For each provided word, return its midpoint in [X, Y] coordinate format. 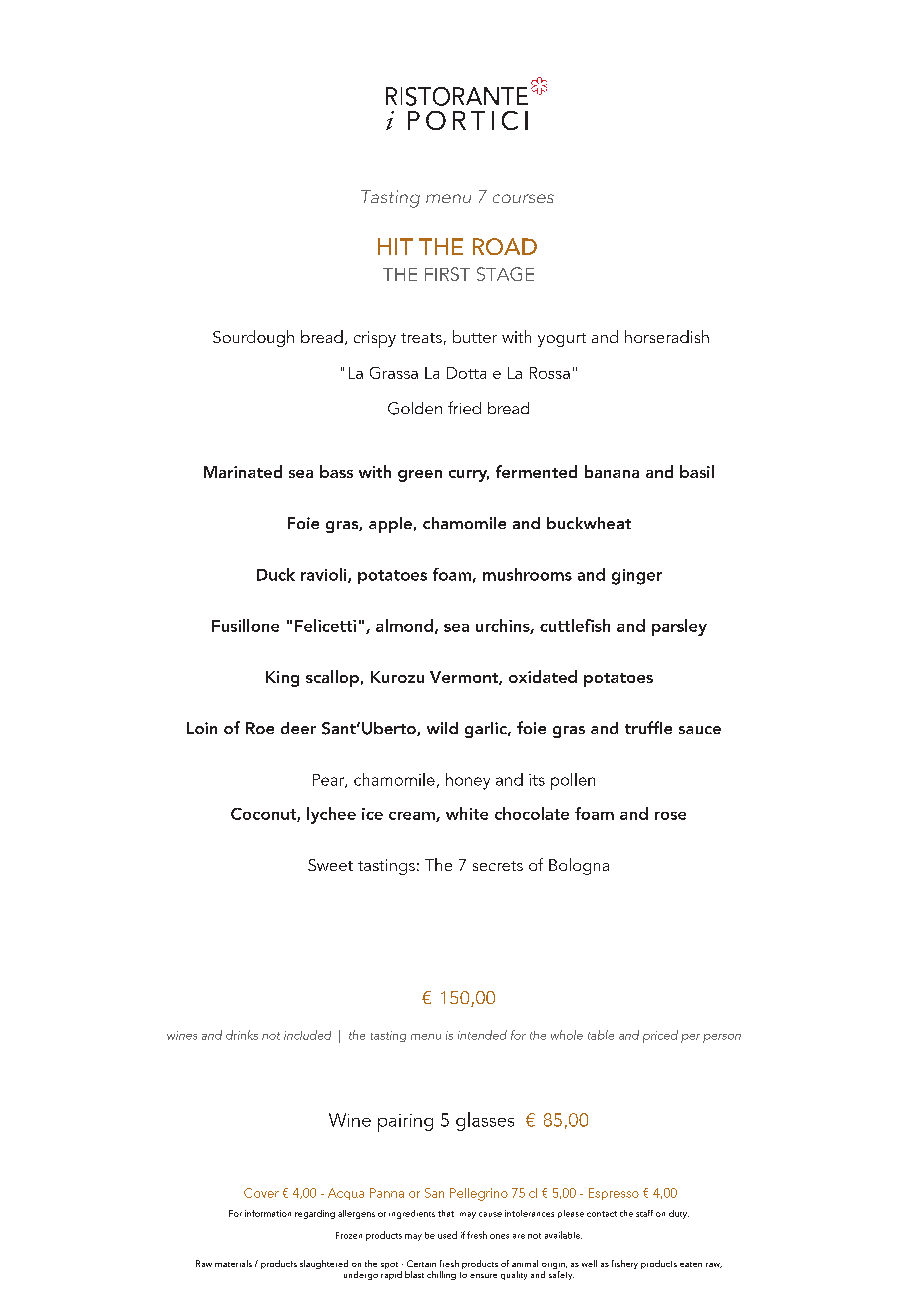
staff [644, 1213]
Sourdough [253, 338]
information [268, 1213]
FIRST [447, 274]
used [447, 1235]
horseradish [667, 336]
